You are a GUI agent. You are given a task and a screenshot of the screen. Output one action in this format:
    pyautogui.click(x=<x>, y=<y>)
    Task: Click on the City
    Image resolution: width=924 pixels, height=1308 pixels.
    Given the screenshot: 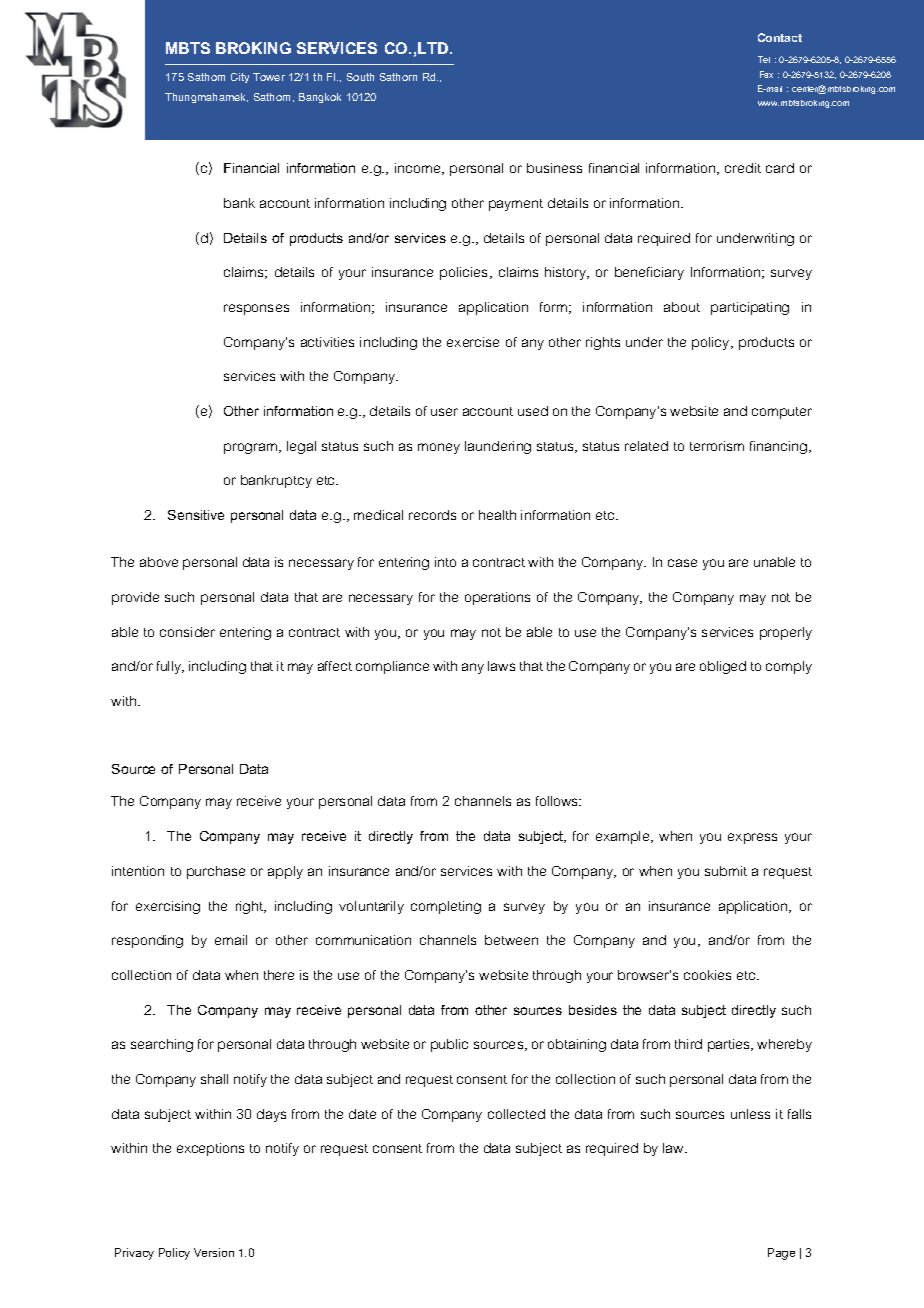 What is the action you would take?
    pyautogui.click(x=240, y=78)
